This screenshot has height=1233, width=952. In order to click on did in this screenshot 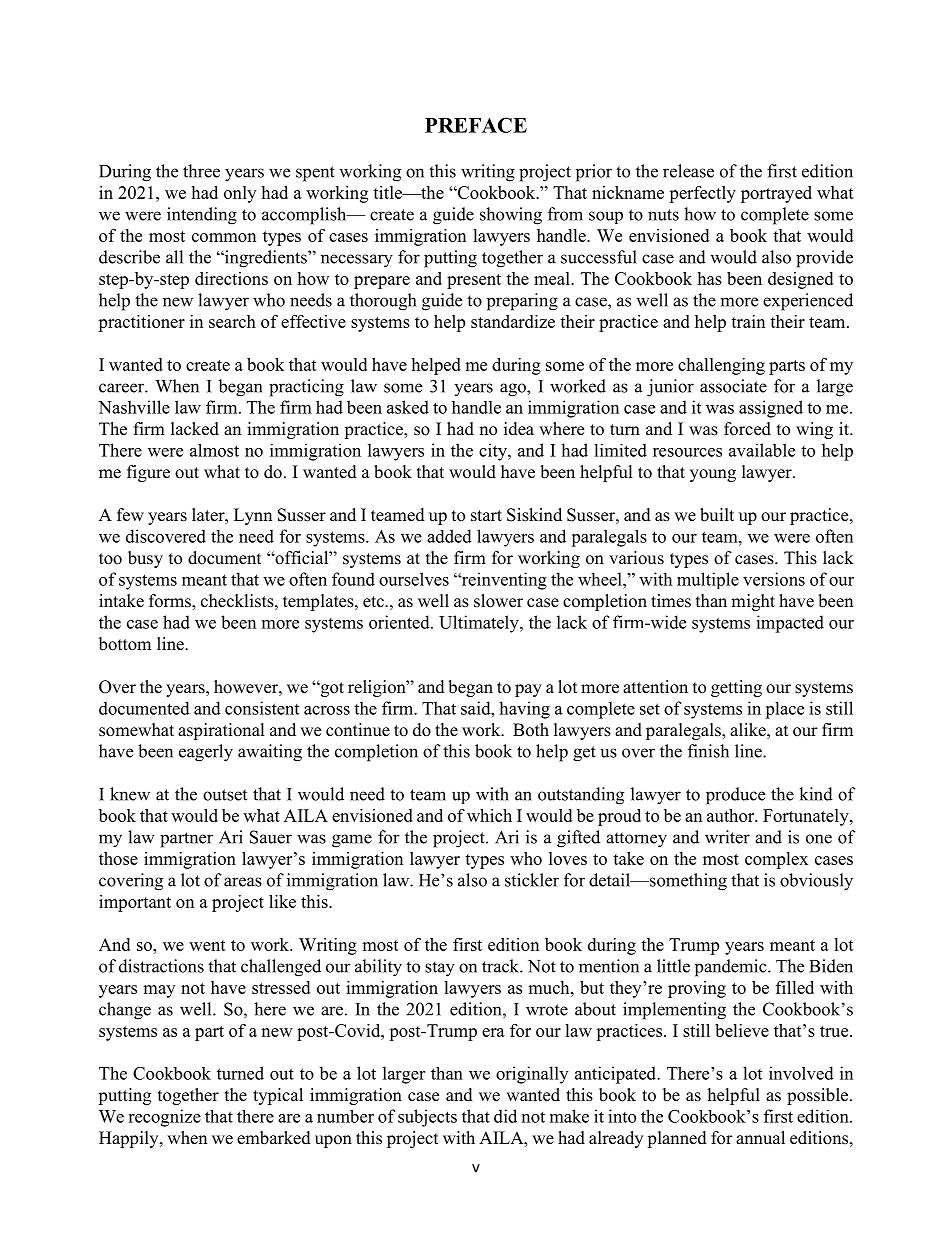, I will do `click(505, 1116)`.
